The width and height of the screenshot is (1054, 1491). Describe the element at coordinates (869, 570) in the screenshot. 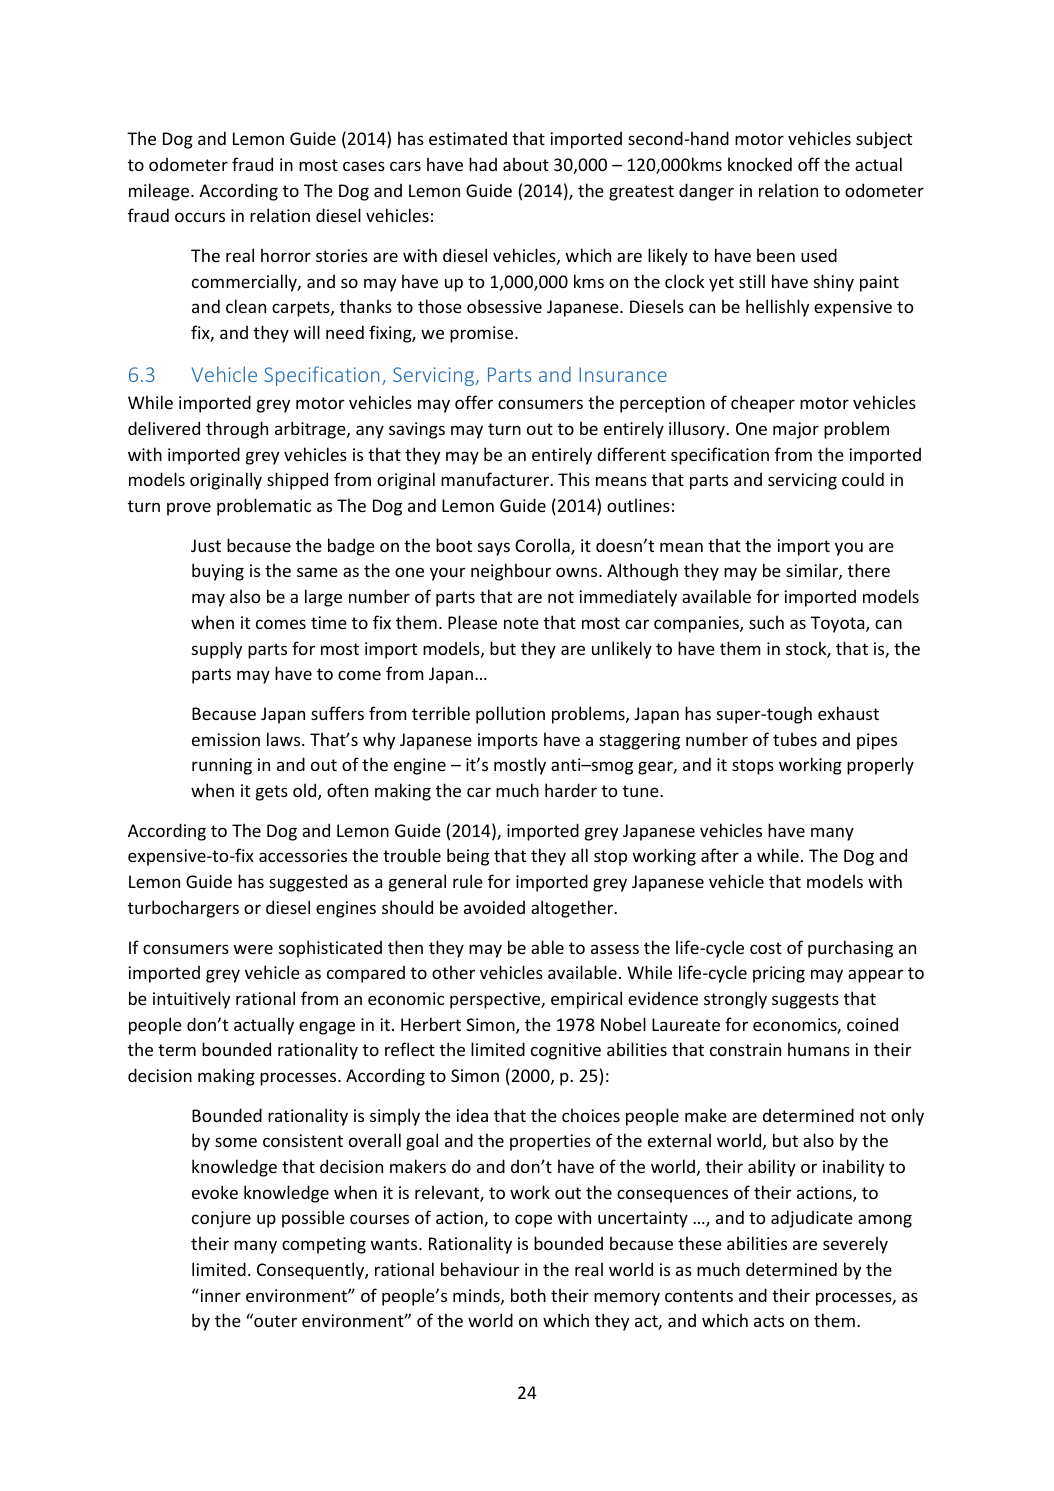

I see `there` at that location.
